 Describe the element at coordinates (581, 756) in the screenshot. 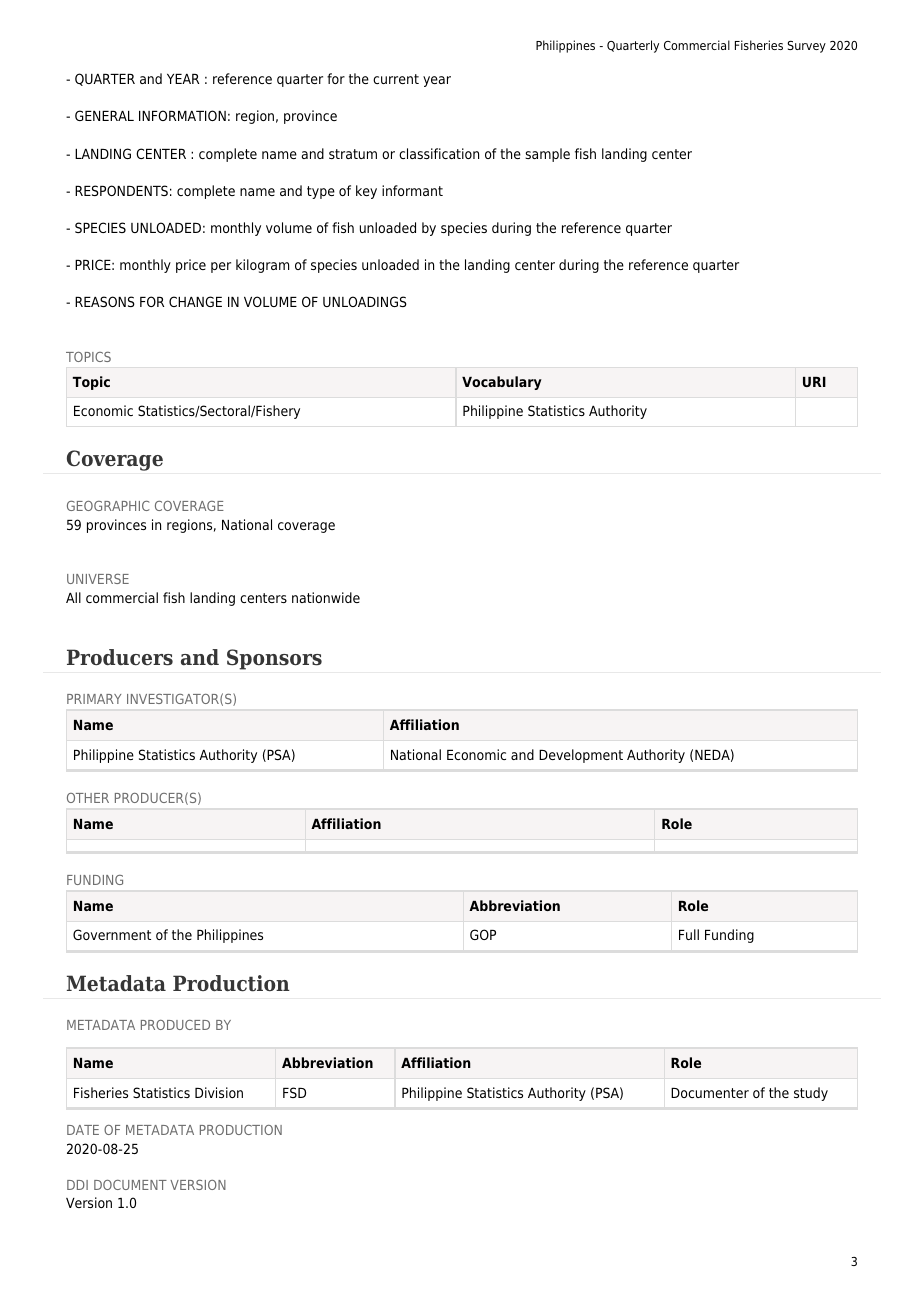

I see `Development` at that location.
